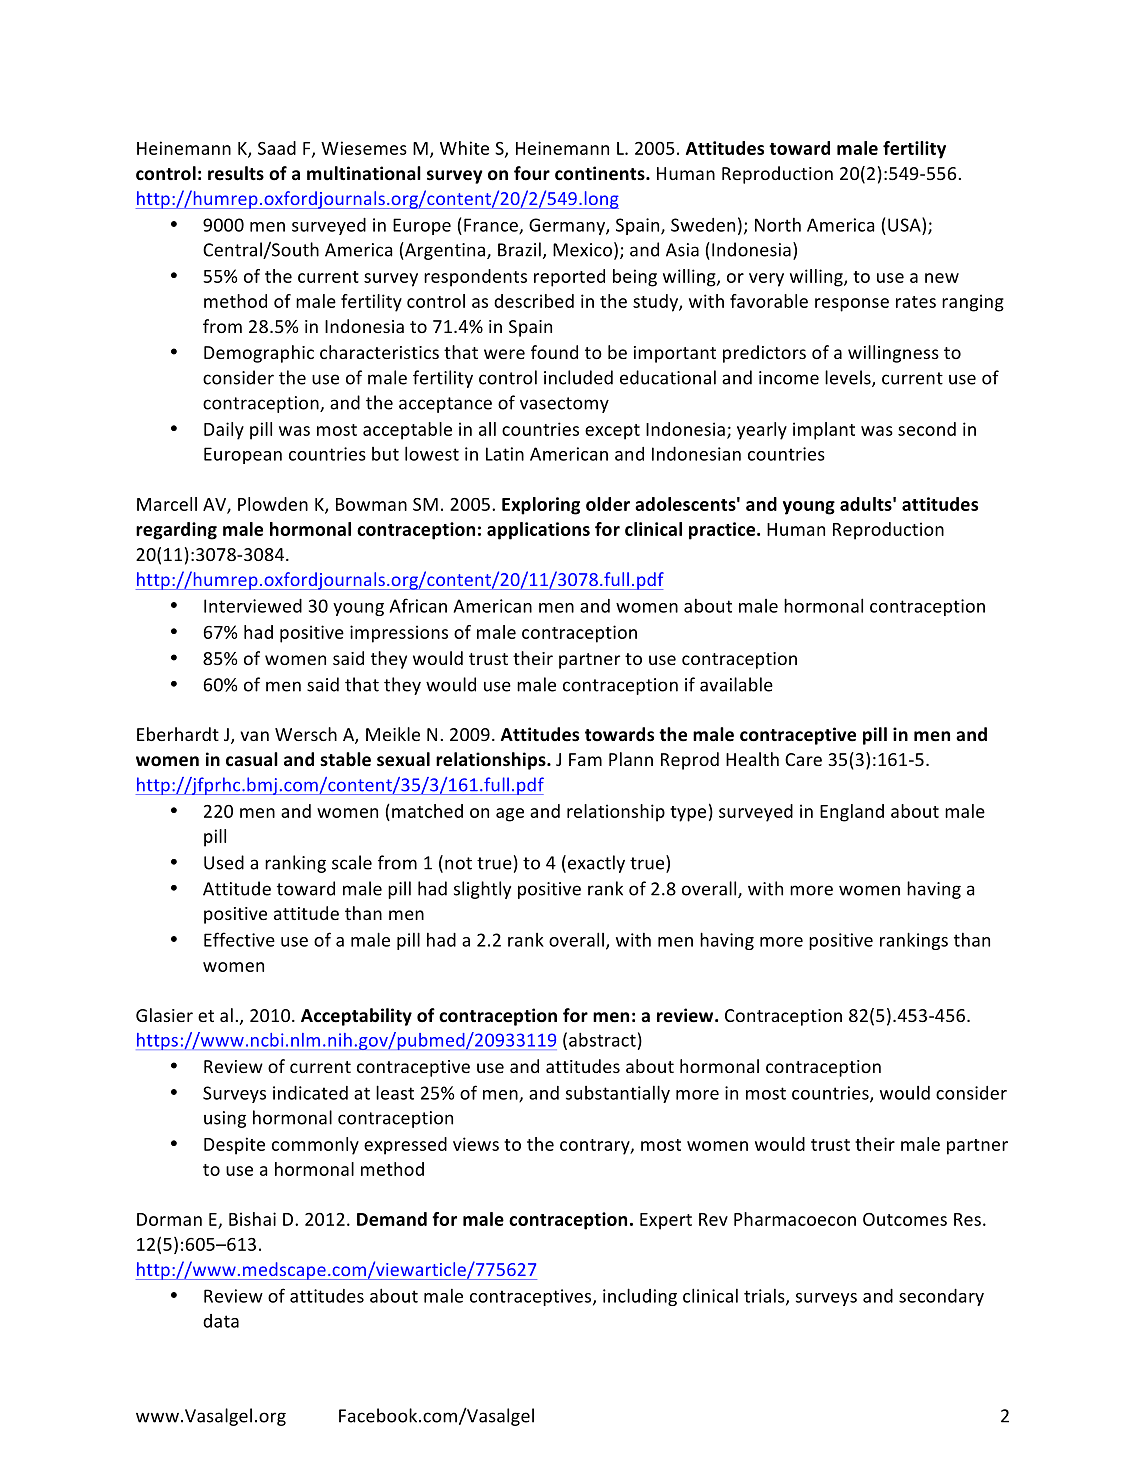 This image has width=1144, height=1481. What do you see at coordinates (532, 173) in the image?
I see `four` at bounding box center [532, 173].
